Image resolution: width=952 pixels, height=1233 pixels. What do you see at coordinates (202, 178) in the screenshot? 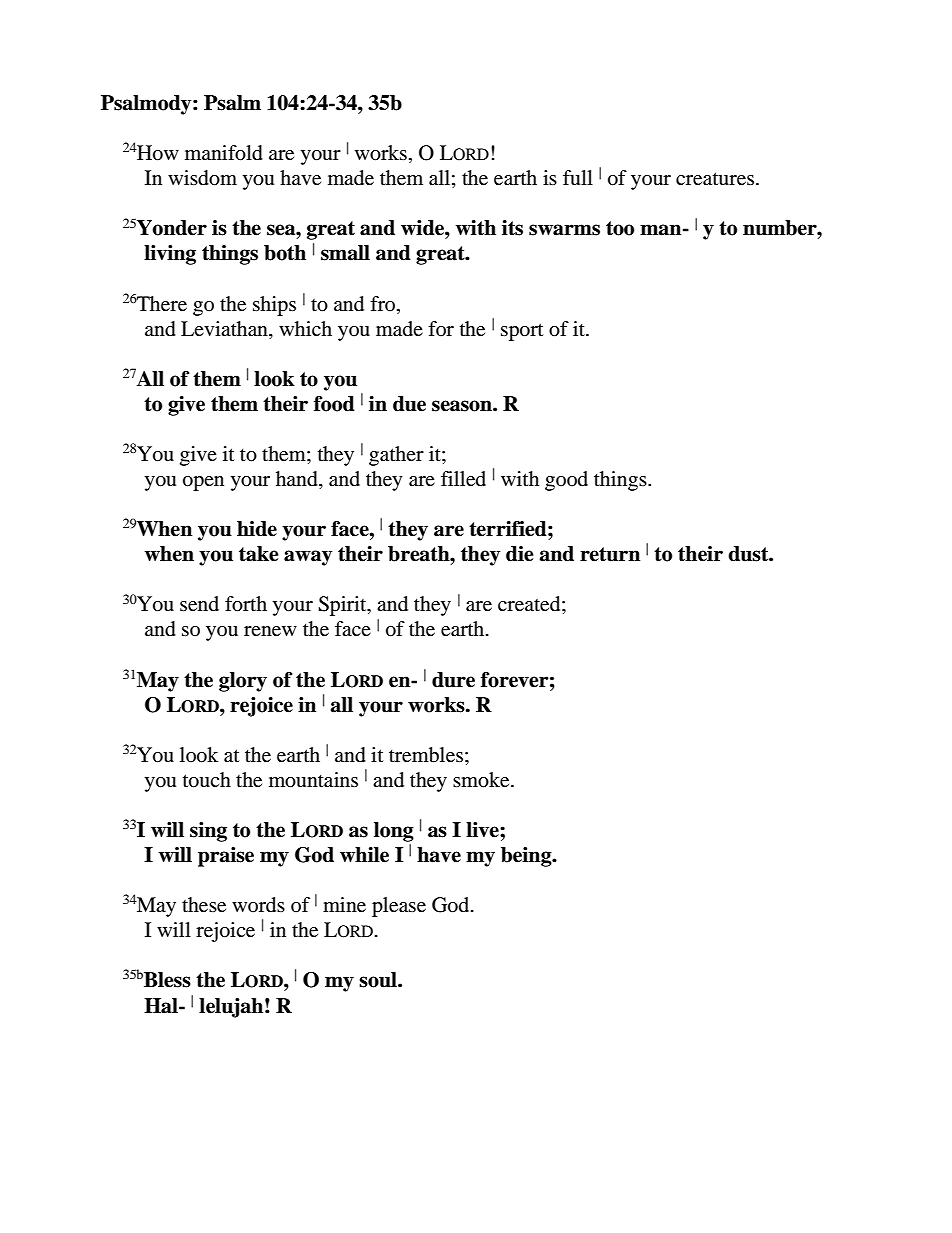
I see `wisdom` at bounding box center [202, 178].
